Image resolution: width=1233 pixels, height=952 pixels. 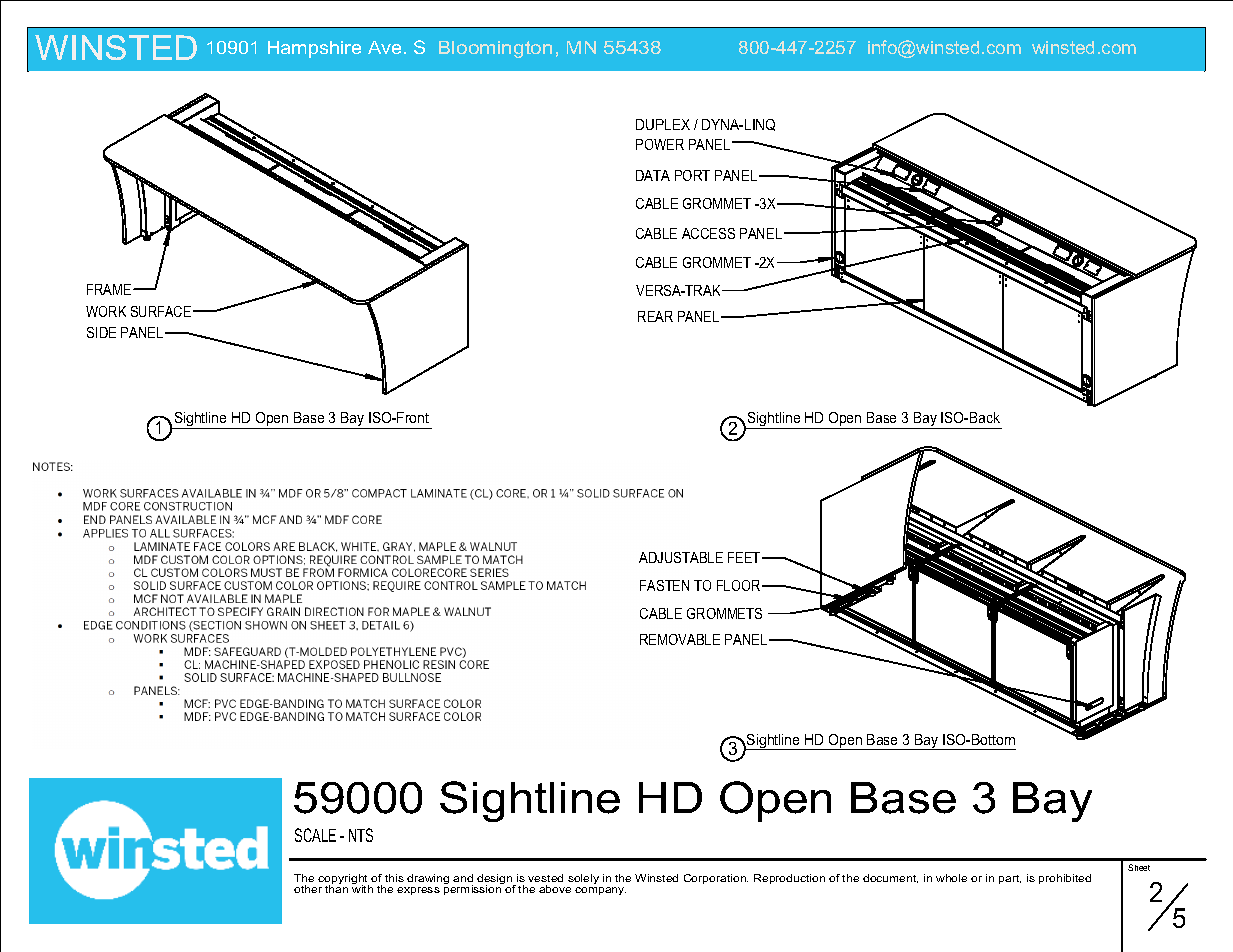 I want to click on SURFACE, so click(x=161, y=311).
